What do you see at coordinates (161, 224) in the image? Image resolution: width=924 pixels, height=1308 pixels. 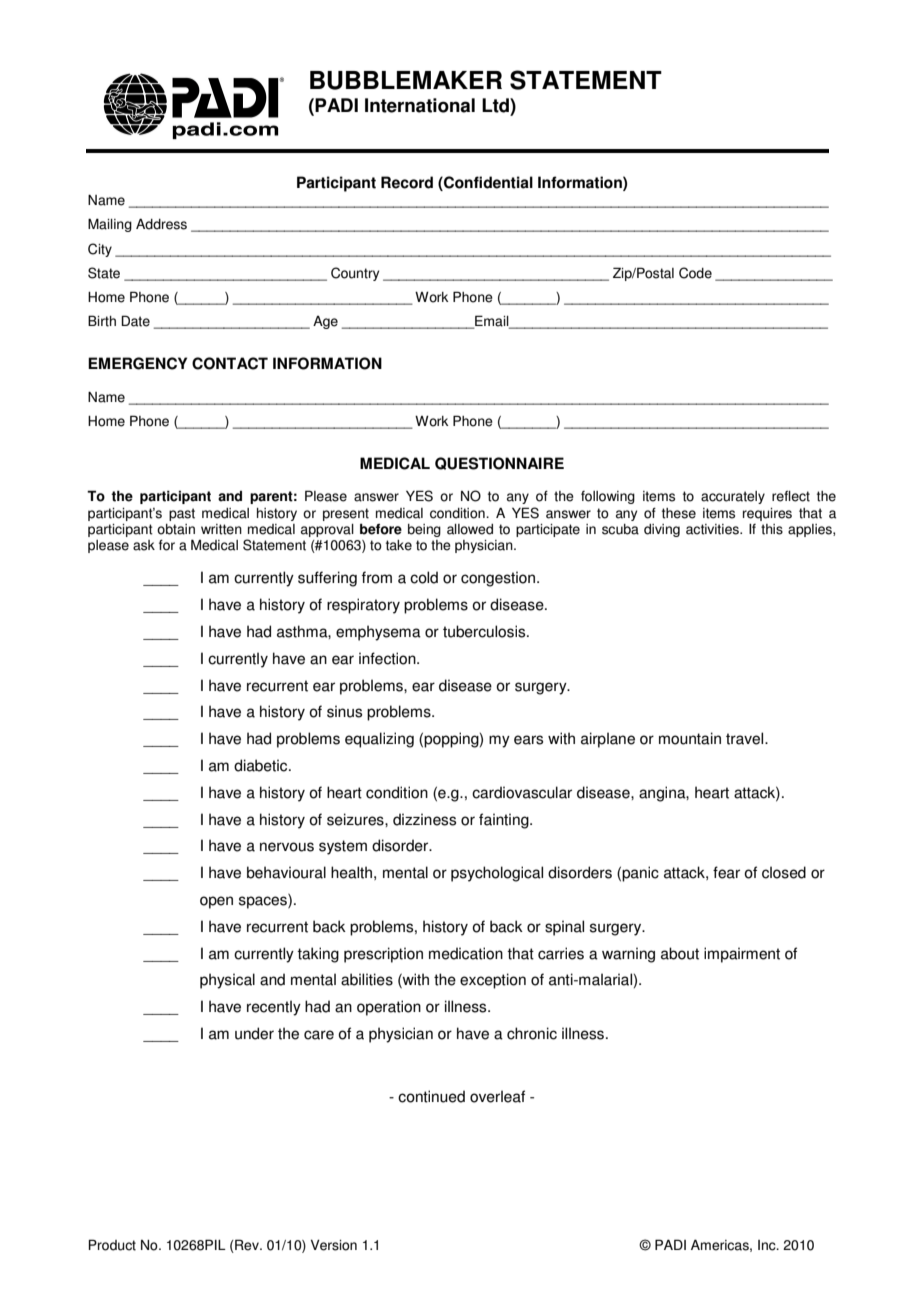 I see `Address` at bounding box center [161, 224].
